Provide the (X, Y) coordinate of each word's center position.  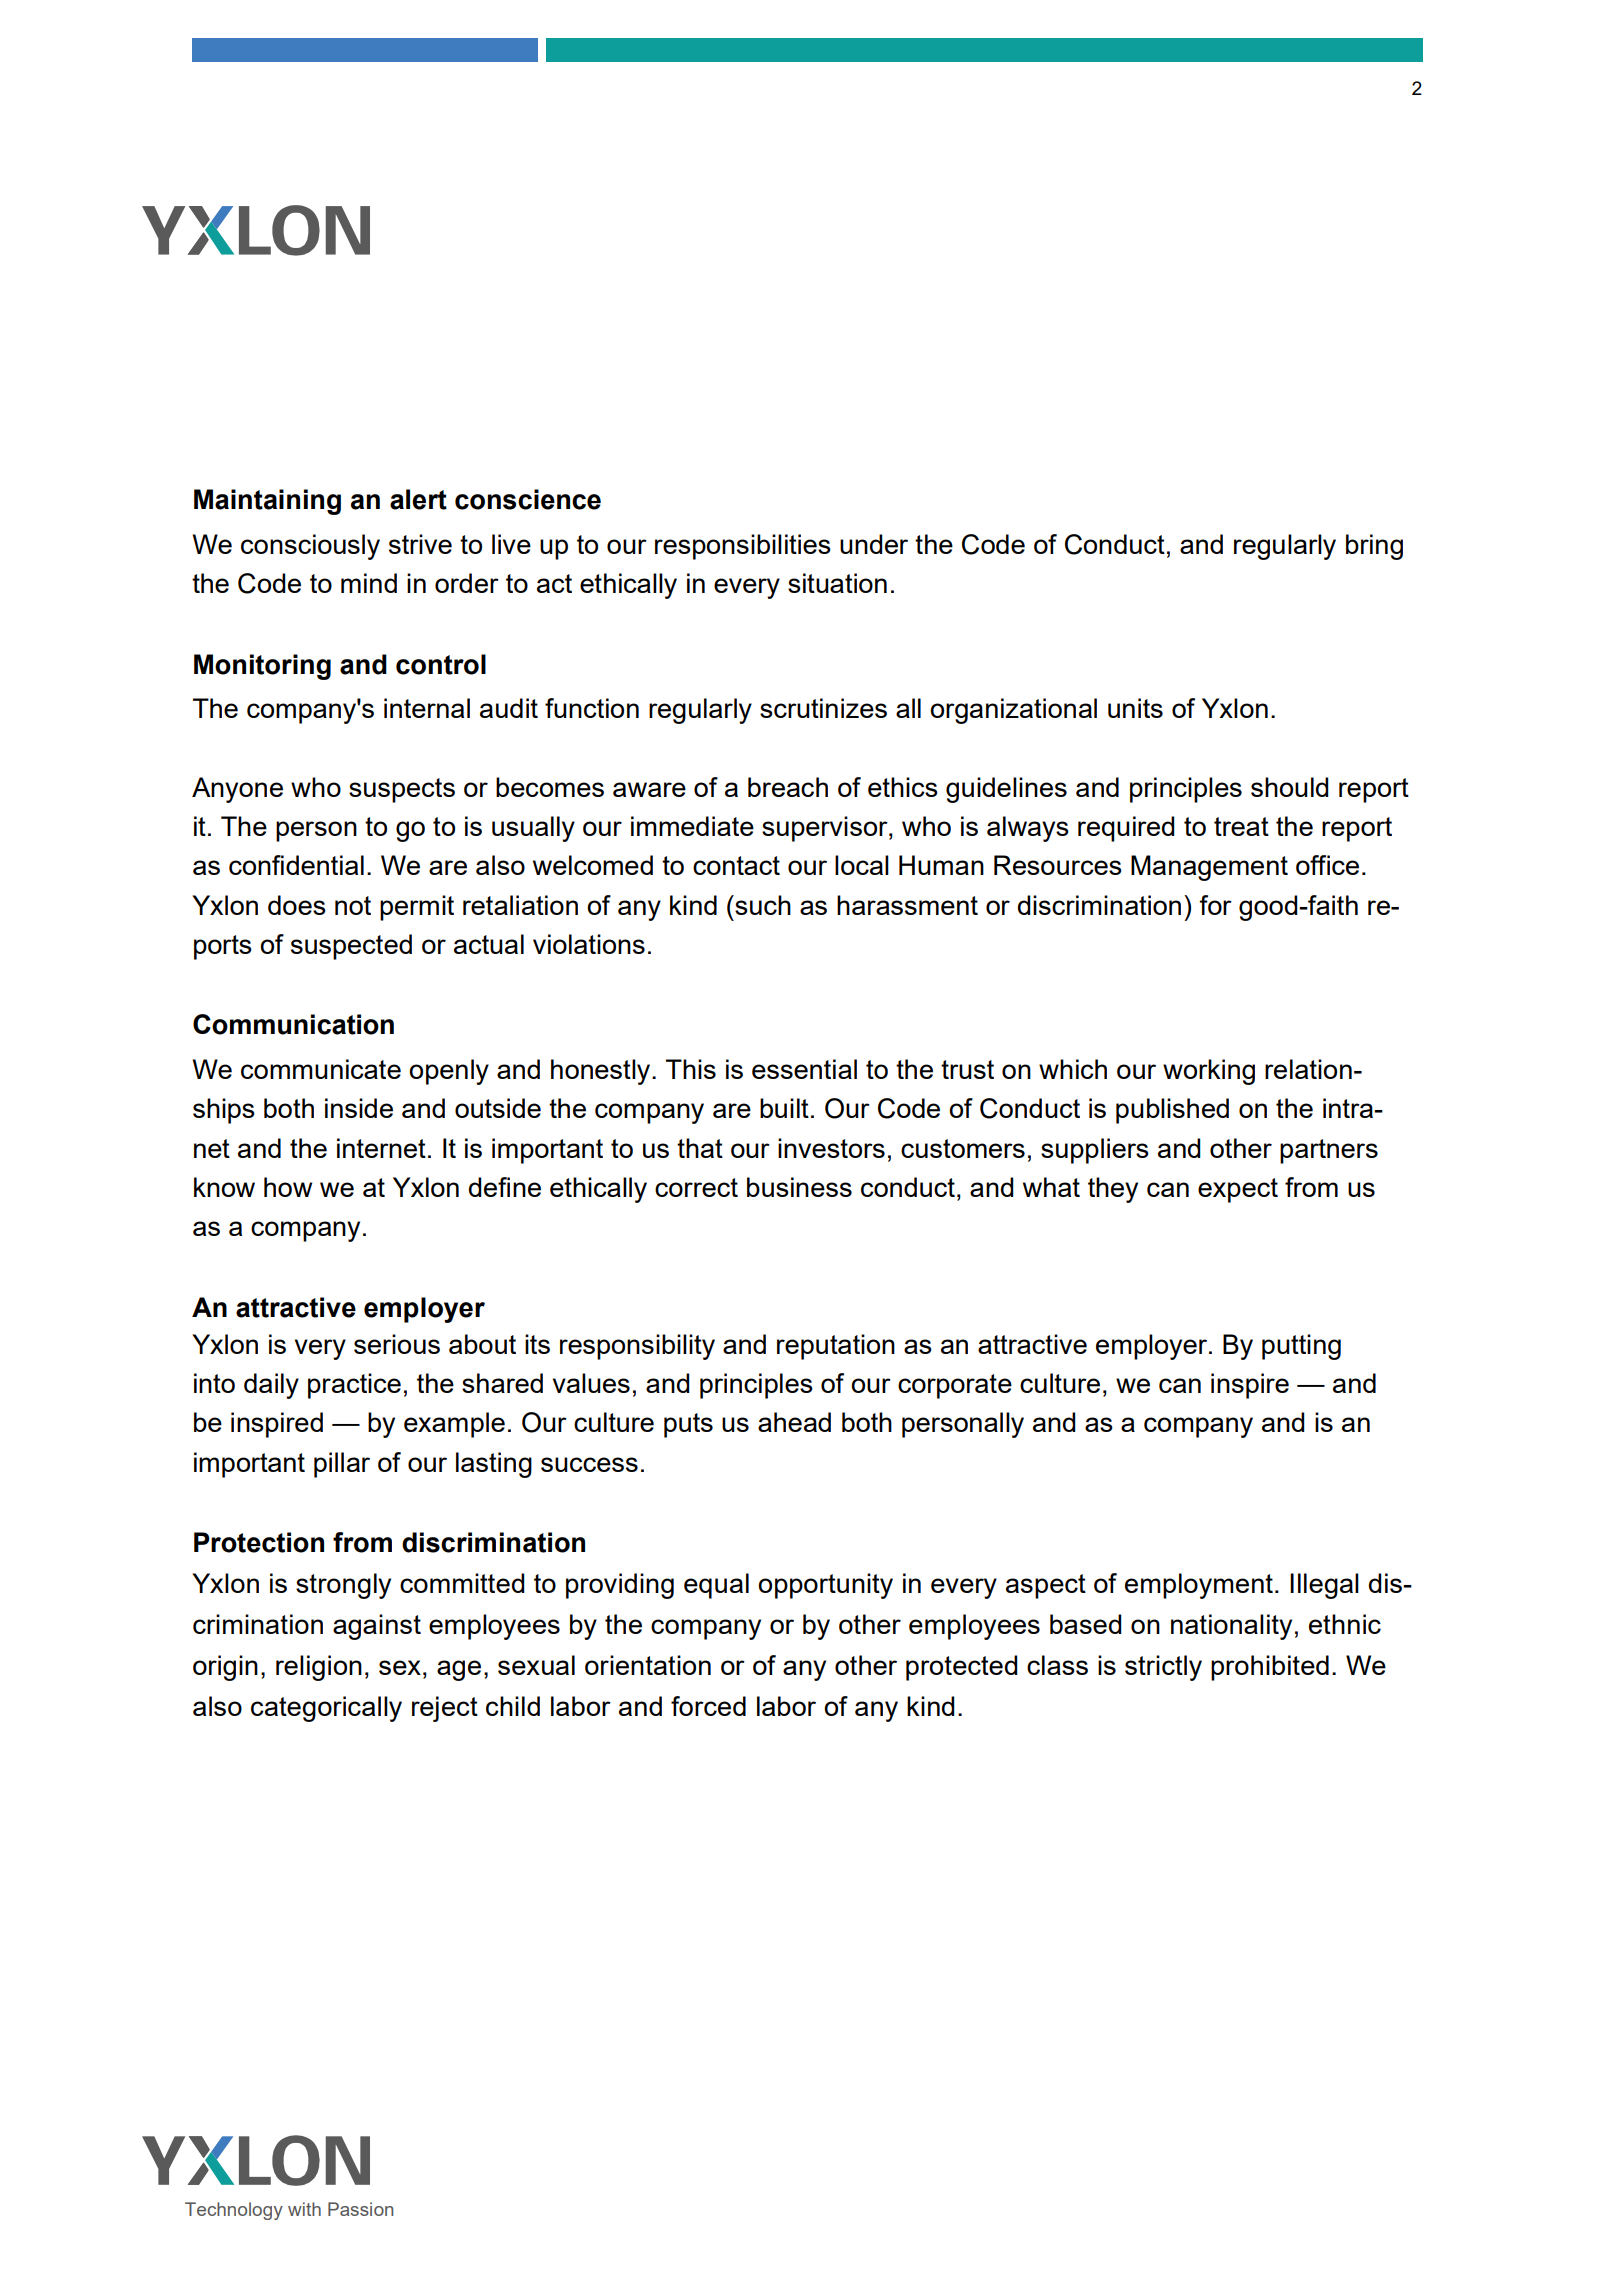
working (1209, 1072)
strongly (343, 1586)
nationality (1231, 1627)
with (304, 2209)
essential (804, 1069)
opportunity (825, 1586)
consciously (310, 547)
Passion (360, 2209)
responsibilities (743, 547)
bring (1374, 547)
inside (359, 1108)
